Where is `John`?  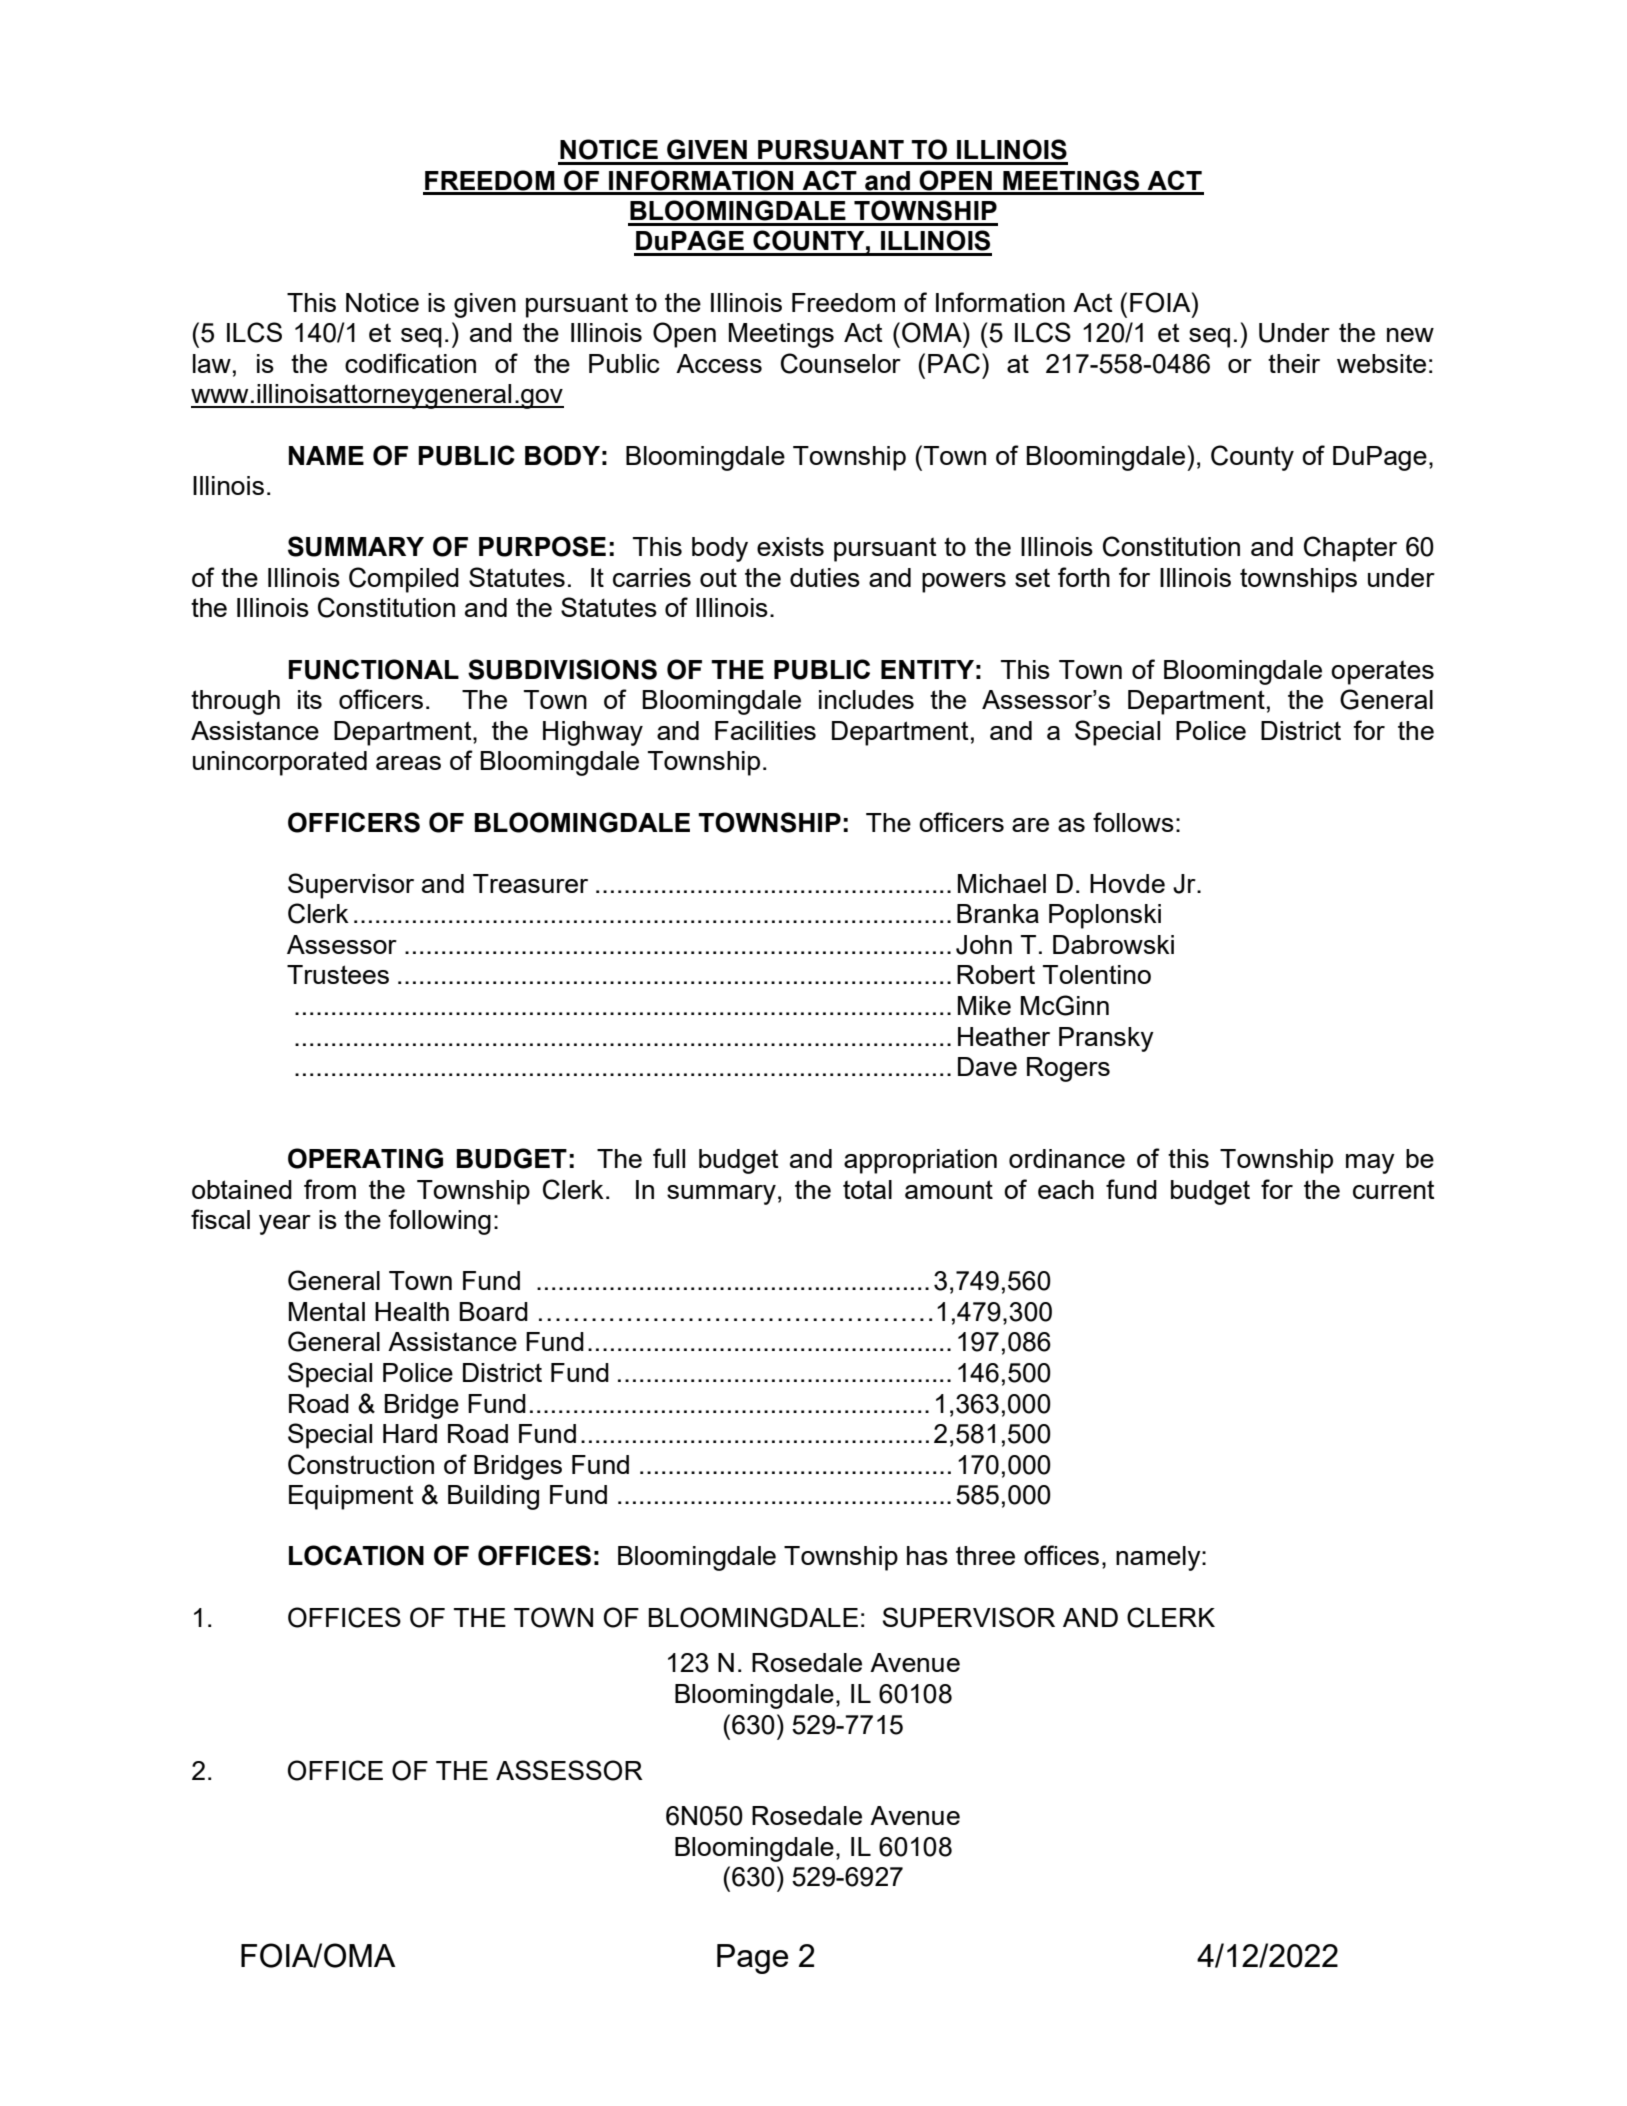
John is located at coordinates (984, 945).
